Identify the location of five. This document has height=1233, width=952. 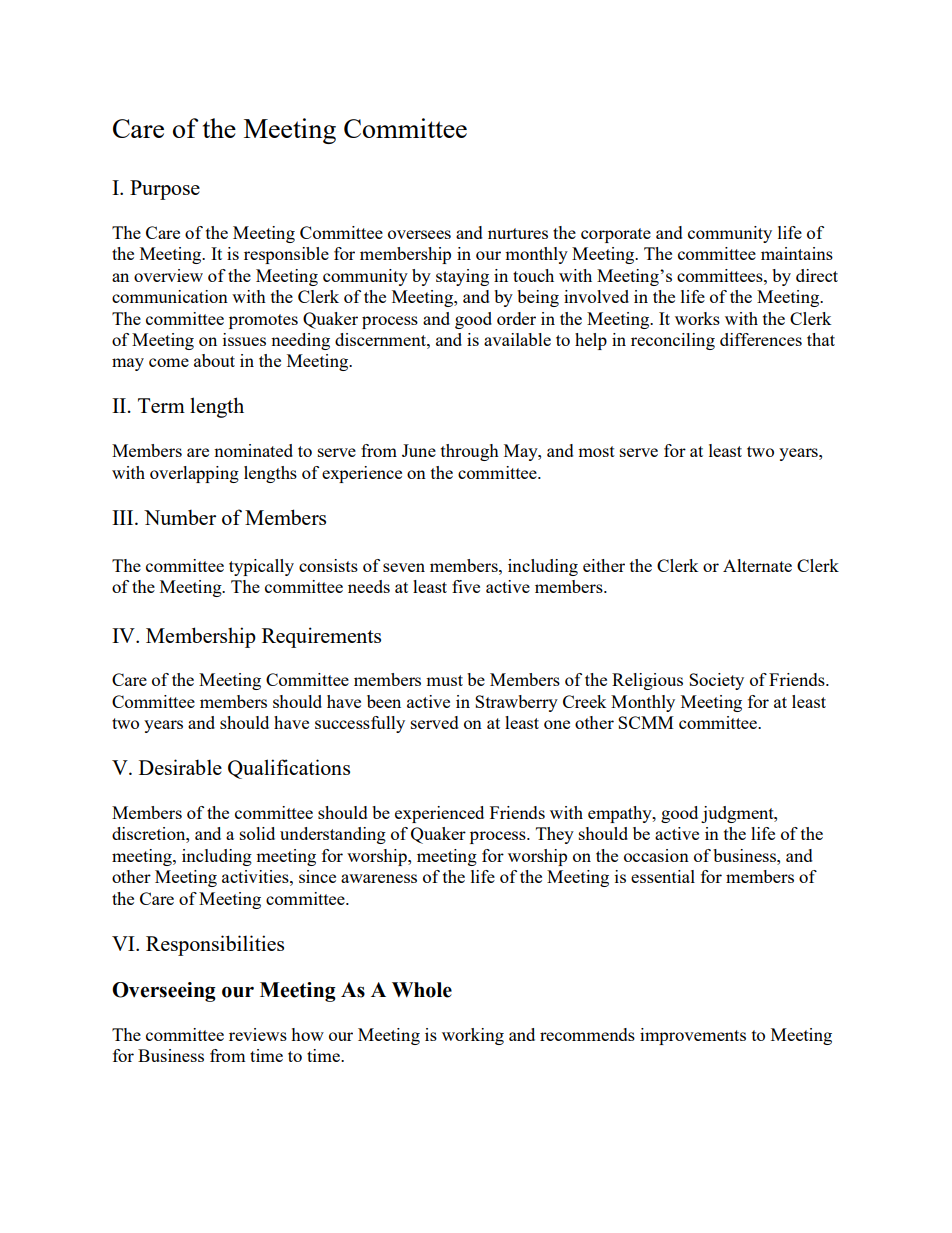
(466, 586).
